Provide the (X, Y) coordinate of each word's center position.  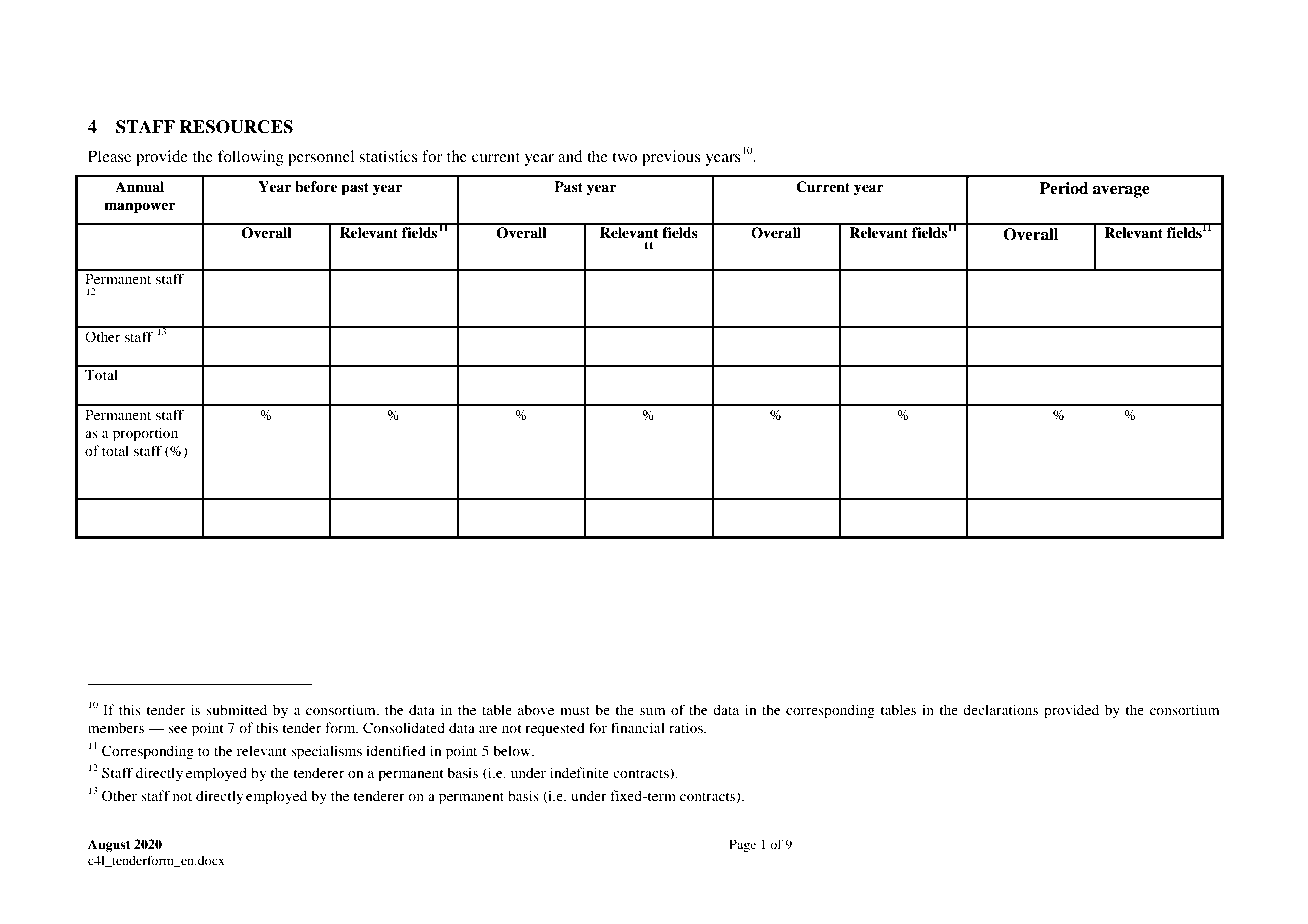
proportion (145, 434)
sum (653, 711)
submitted (236, 709)
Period (1064, 188)
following (251, 158)
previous (671, 158)
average (1121, 192)
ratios (687, 727)
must (575, 710)
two (624, 157)
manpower (139, 208)
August (109, 845)
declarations (1000, 709)
